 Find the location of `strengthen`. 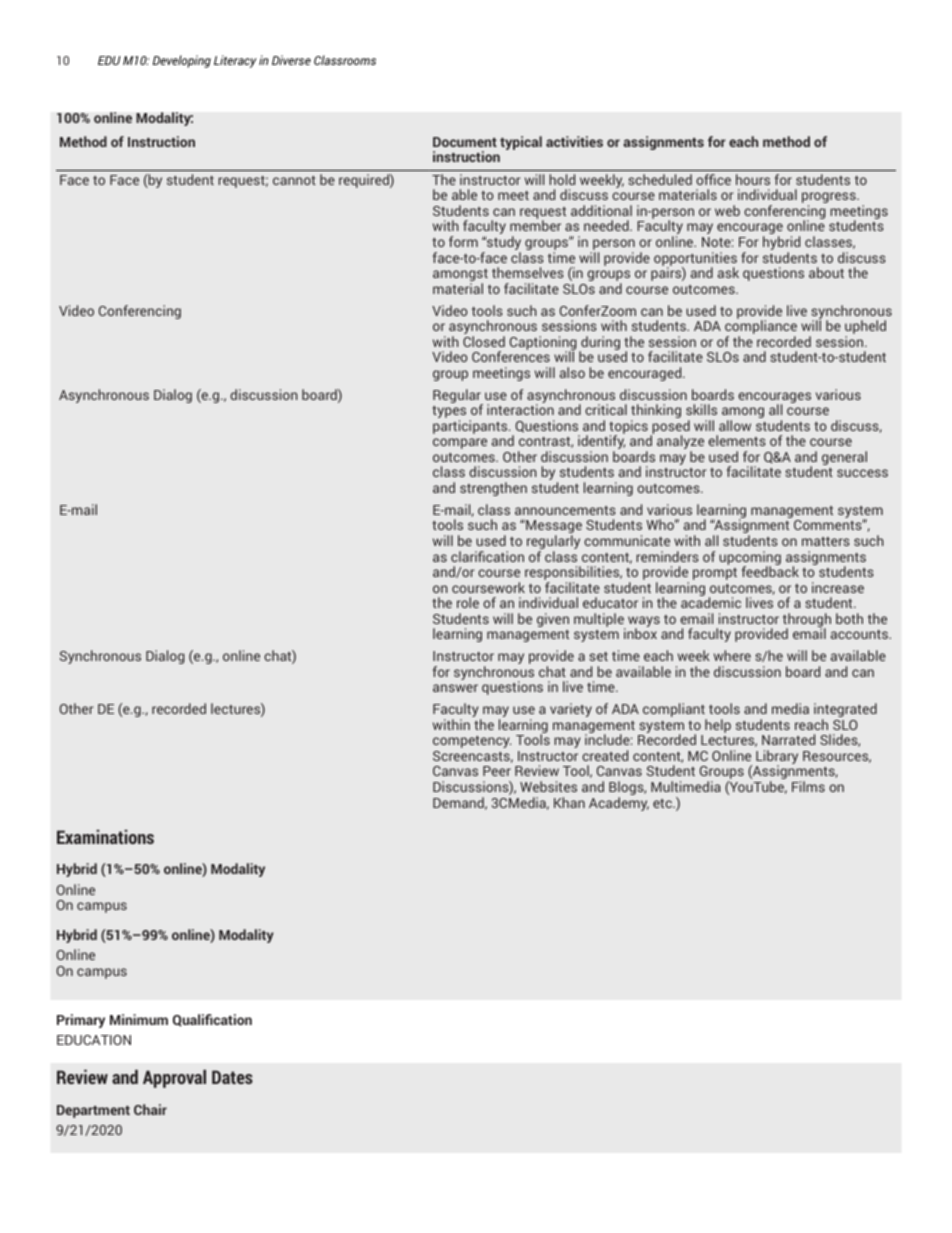

strengthen is located at coordinates (493, 489).
